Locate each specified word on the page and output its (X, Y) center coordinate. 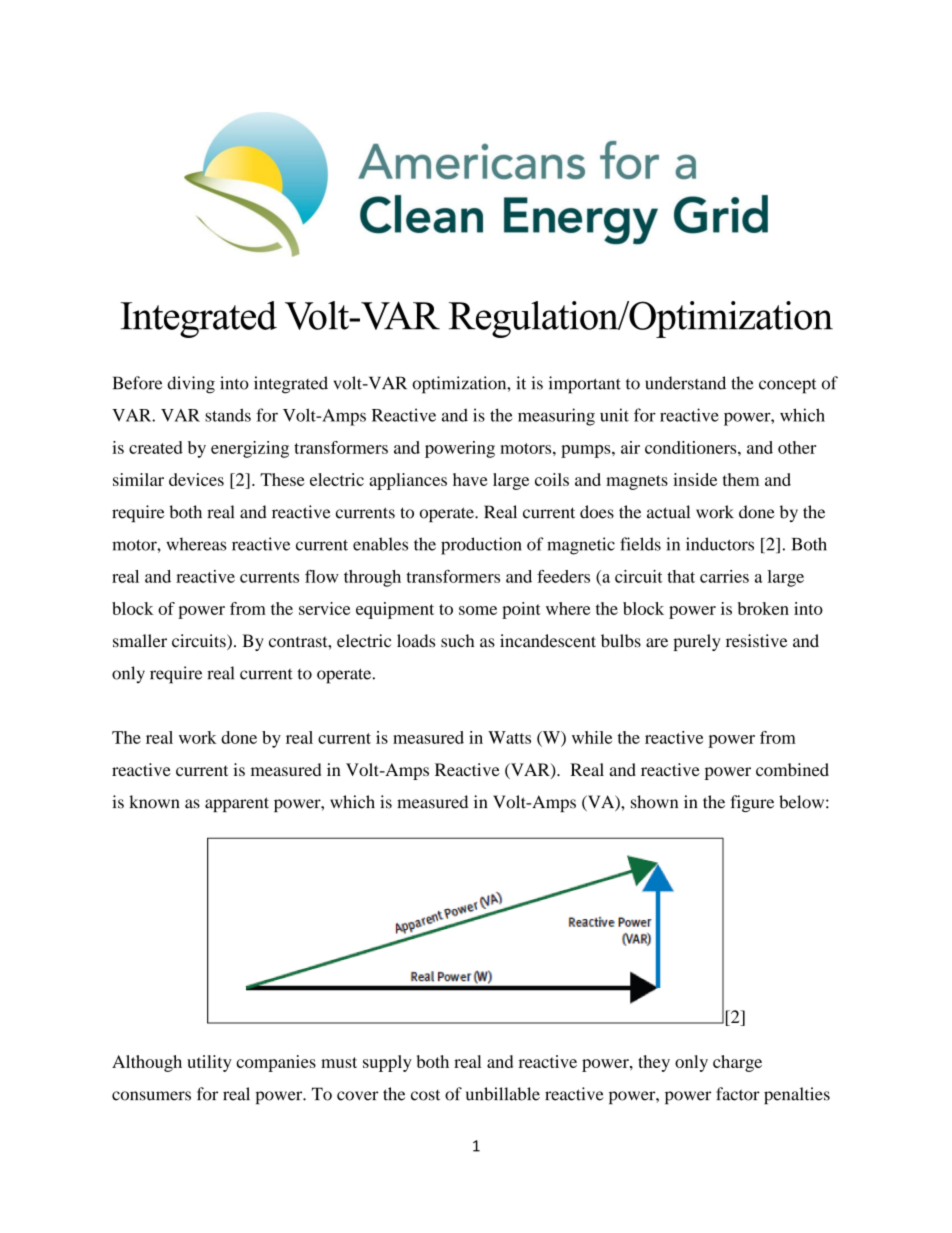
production (481, 546)
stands (228, 415)
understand (685, 383)
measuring (556, 417)
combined (792, 769)
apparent (237, 804)
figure (752, 803)
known (154, 802)
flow (322, 576)
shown (654, 802)
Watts (509, 737)
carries (724, 576)
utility (209, 1063)
